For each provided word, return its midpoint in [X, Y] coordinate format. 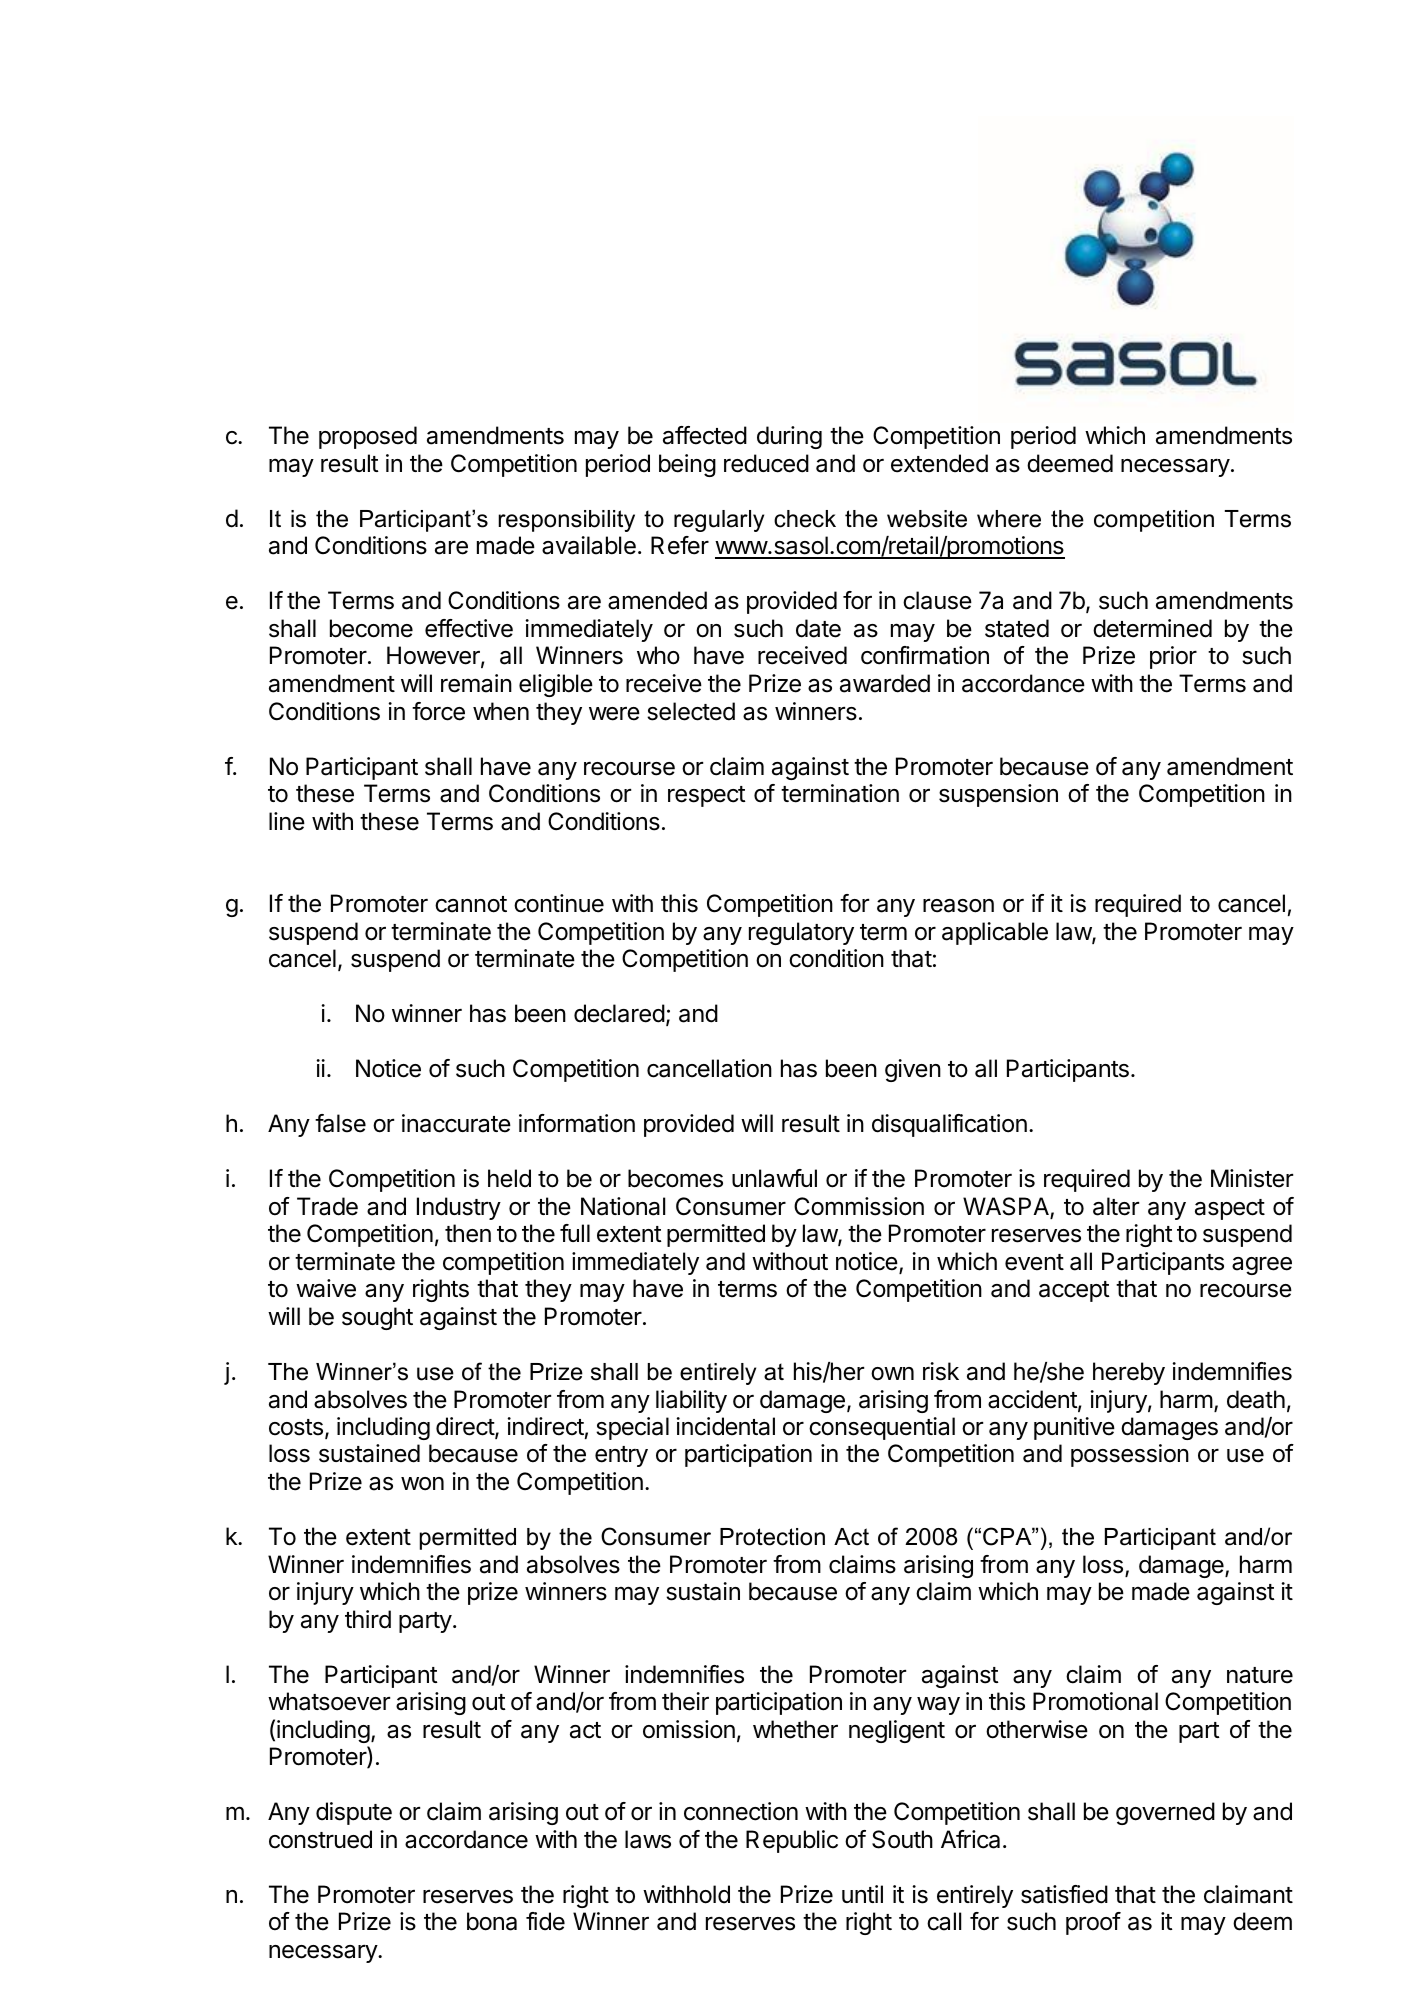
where [1009, 519]
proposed [368, 437]
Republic [792, 1841]
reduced [766, 463]
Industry [459, 1208]
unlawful [774, 1178]
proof [1093, 1923]
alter [1116, 1206]
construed [320, 1839]
